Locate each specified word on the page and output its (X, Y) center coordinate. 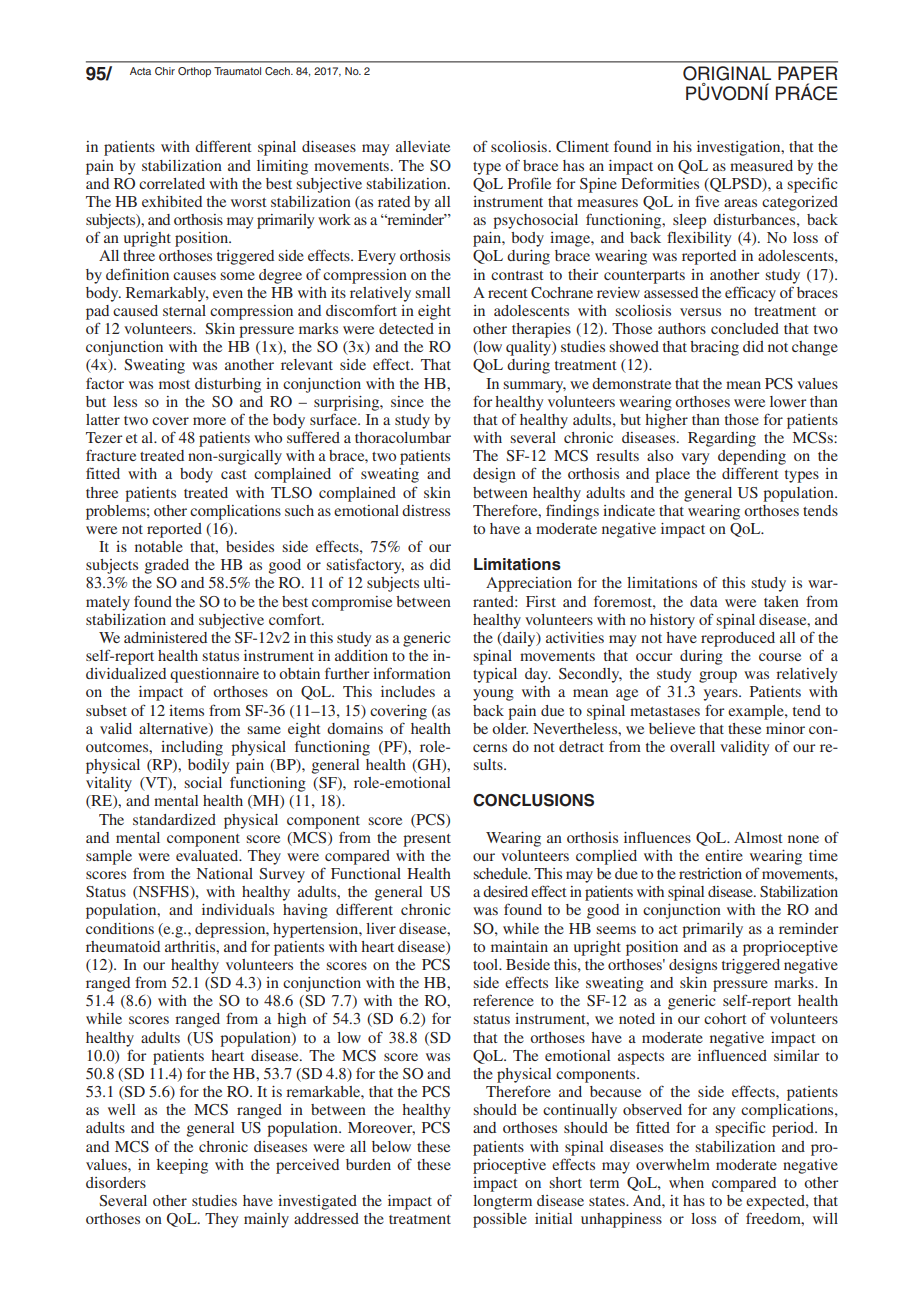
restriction (710, 873)
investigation (740, 148)
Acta (140, 71)
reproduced (738, 639)
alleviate (423, 146)
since (407, 401)
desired (505, 891)
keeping (182, 1166)
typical (495, 675)
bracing (714, 348)
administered (165, 637)
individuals (238, 909)
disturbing (228, 385)
